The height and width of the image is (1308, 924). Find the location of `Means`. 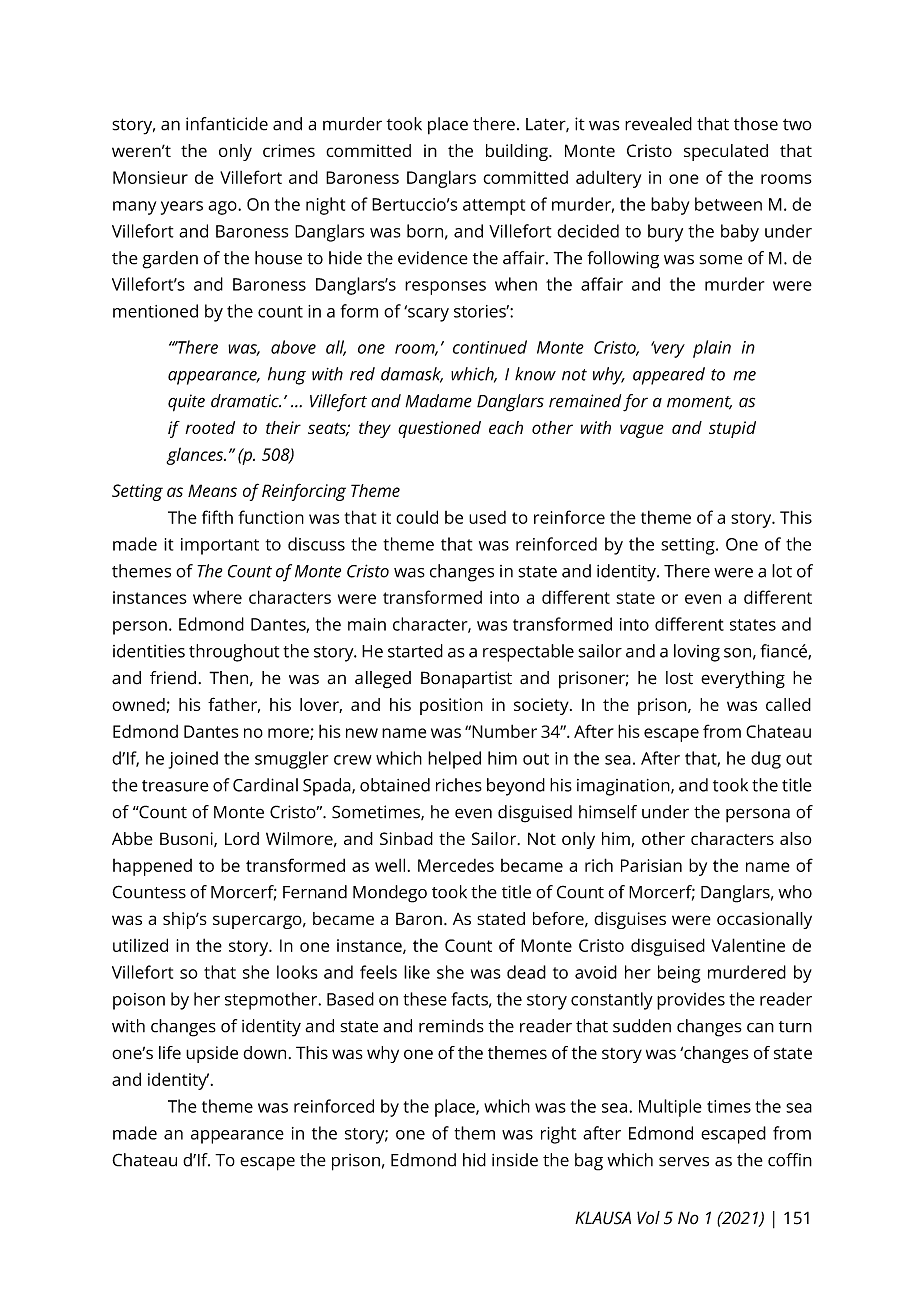

Means is located at coordinates (212, 490).
